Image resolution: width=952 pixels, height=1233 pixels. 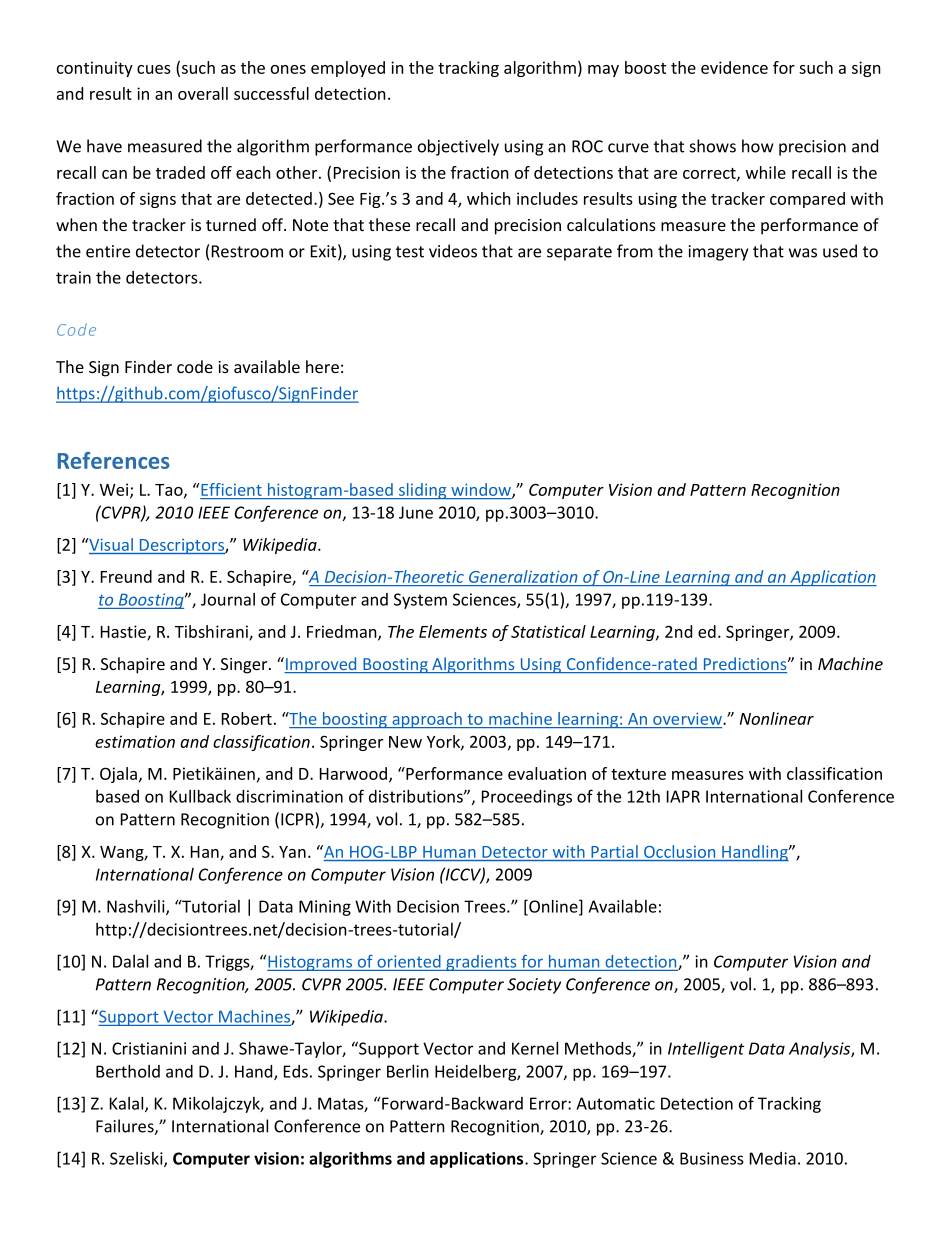 What do you see at coordinates (687, 720) in the image?
I see `overview` at bounding box center [687, 720].
